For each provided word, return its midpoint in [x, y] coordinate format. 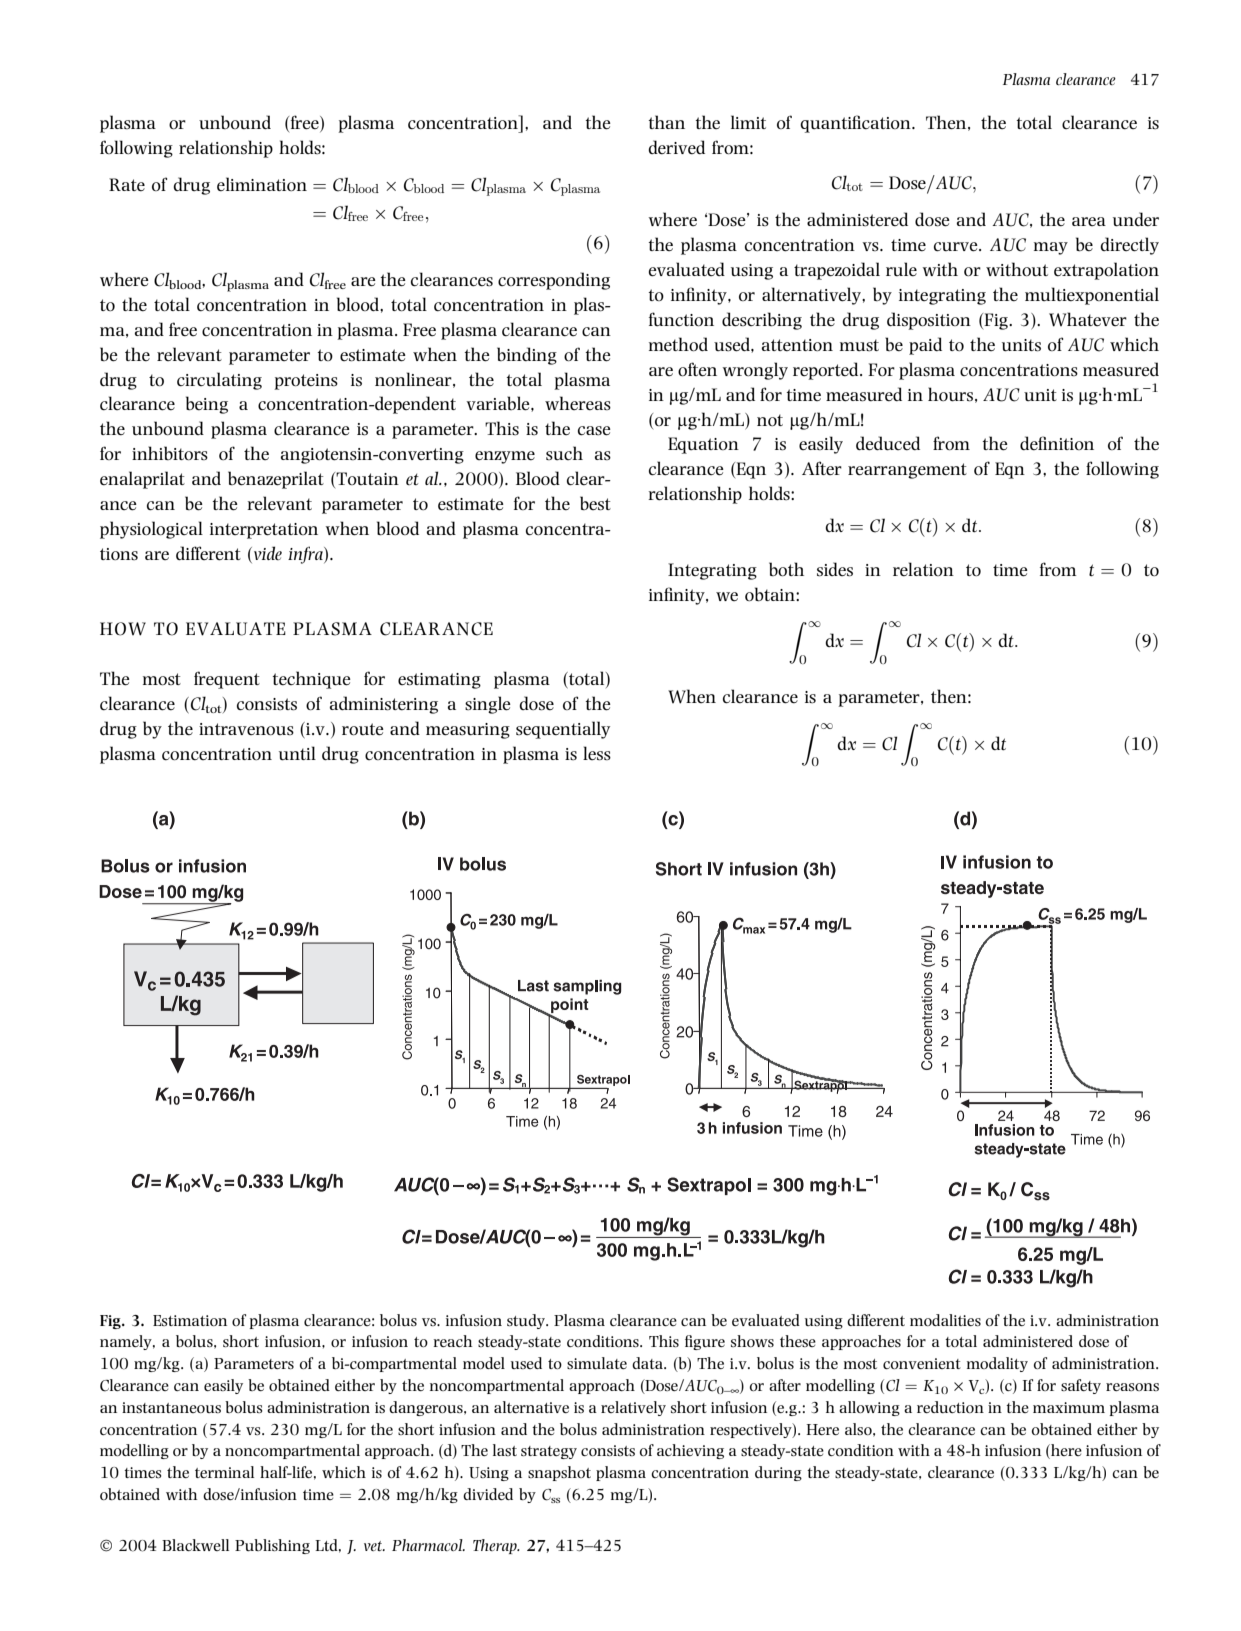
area [1089, 221]
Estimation [190, 1320]
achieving [690, 1451]
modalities [945, 1320]
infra [306, 555]
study [527, 1321]
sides [835, 569]
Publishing [272, 1546]
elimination [262, 184]
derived [676, 147]
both [786, 569]
